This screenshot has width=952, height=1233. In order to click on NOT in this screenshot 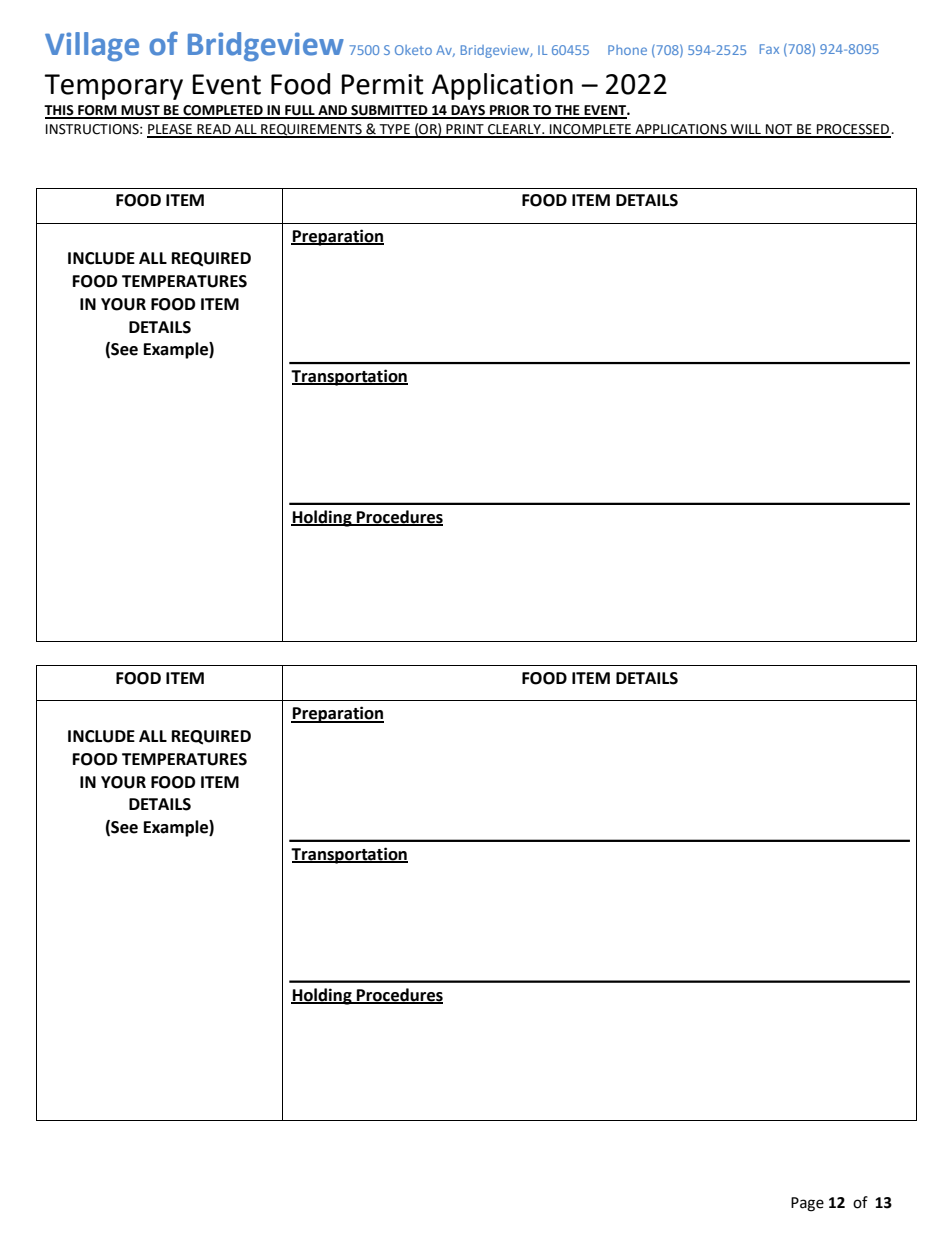, I will do `click(779, 130)`.
